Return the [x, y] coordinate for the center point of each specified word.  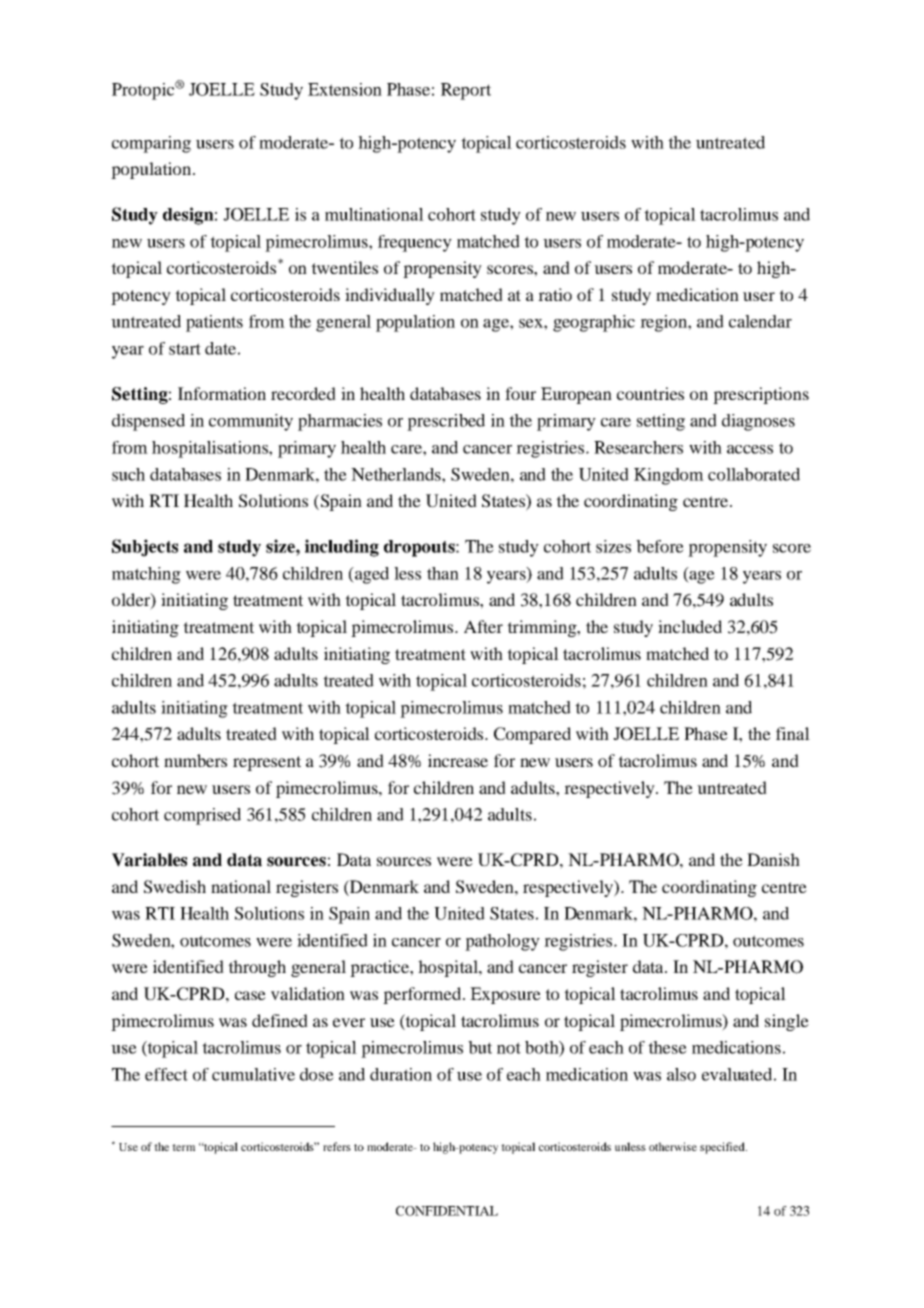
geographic [594, 323]
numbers [195, 760]
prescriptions [761, 395]
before [660, 546]
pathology [502, 942]
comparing [151, 144]
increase [458, 760]
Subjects [145, 548]
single [787, 1022]
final [793, 733]
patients [214, 323]
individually [390, 296]
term [183, 1147]
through [257, 968]
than [443, 573]
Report [466, 91]
